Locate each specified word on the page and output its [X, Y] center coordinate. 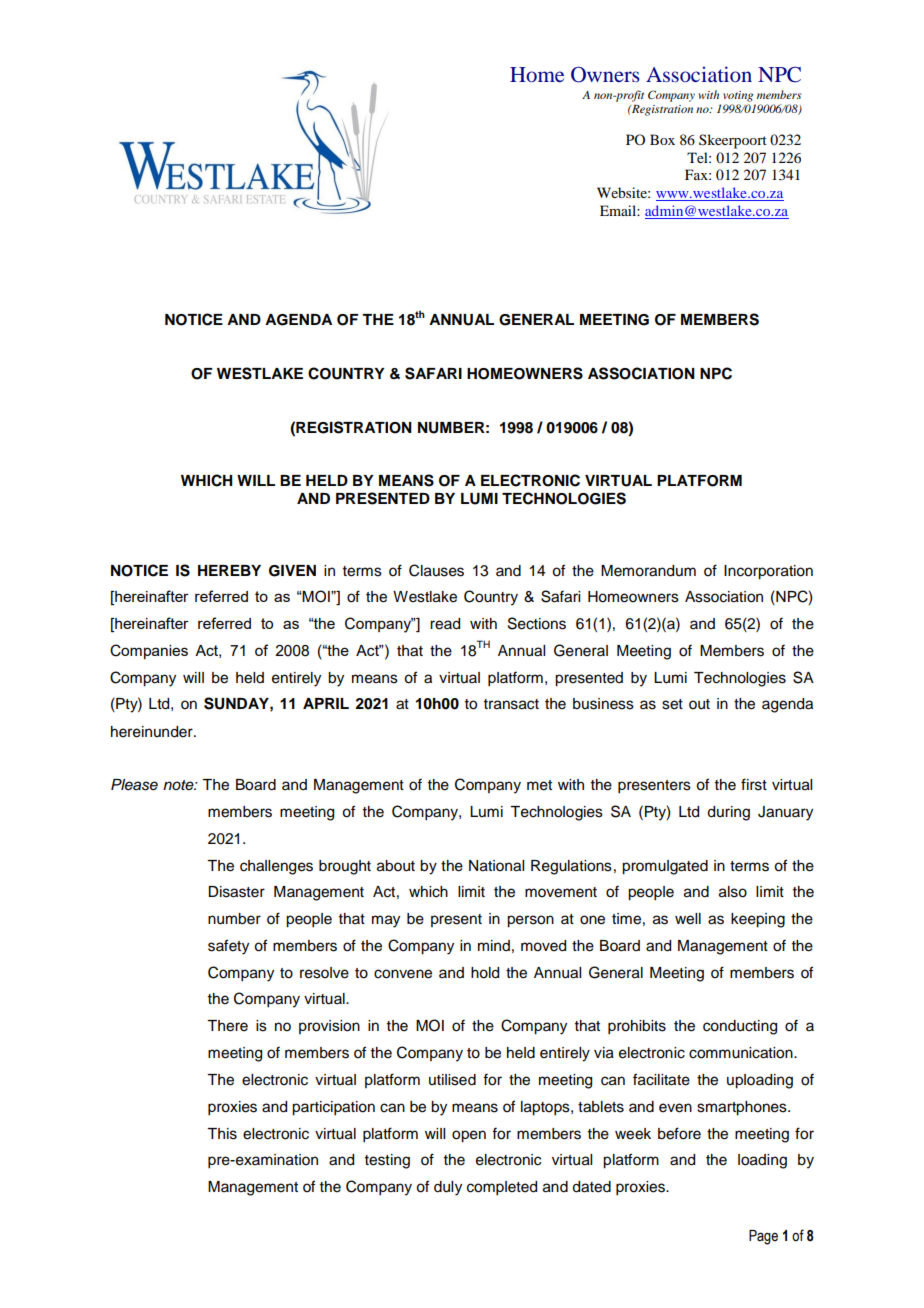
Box [662, 139]
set [672, 704]
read [445, 624]
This [222, 1134]
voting [738, 96]
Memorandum [648, 571]
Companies [149, 651]
